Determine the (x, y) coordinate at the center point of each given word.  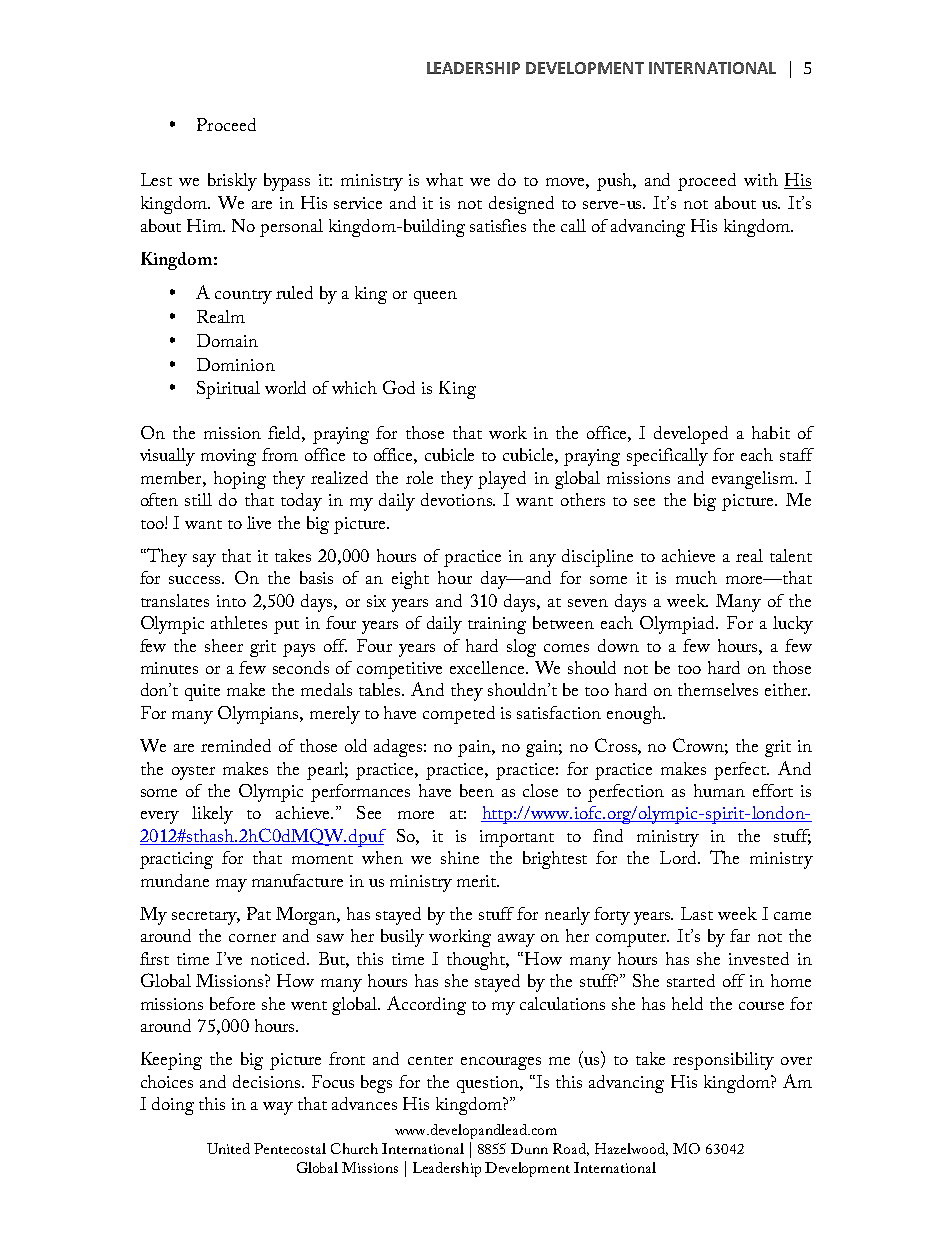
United (228, 1148)
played (502, 480)
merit (478, 881)
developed (691, 435)
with (761, 179)
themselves (718, 689)
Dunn (529, 1148)
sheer (224, 645)
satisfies (498, 225)
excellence (488, 667)
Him (206, 225)
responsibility (723, 1061)
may (231, 885)
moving (228, 457)
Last (697, 913)
